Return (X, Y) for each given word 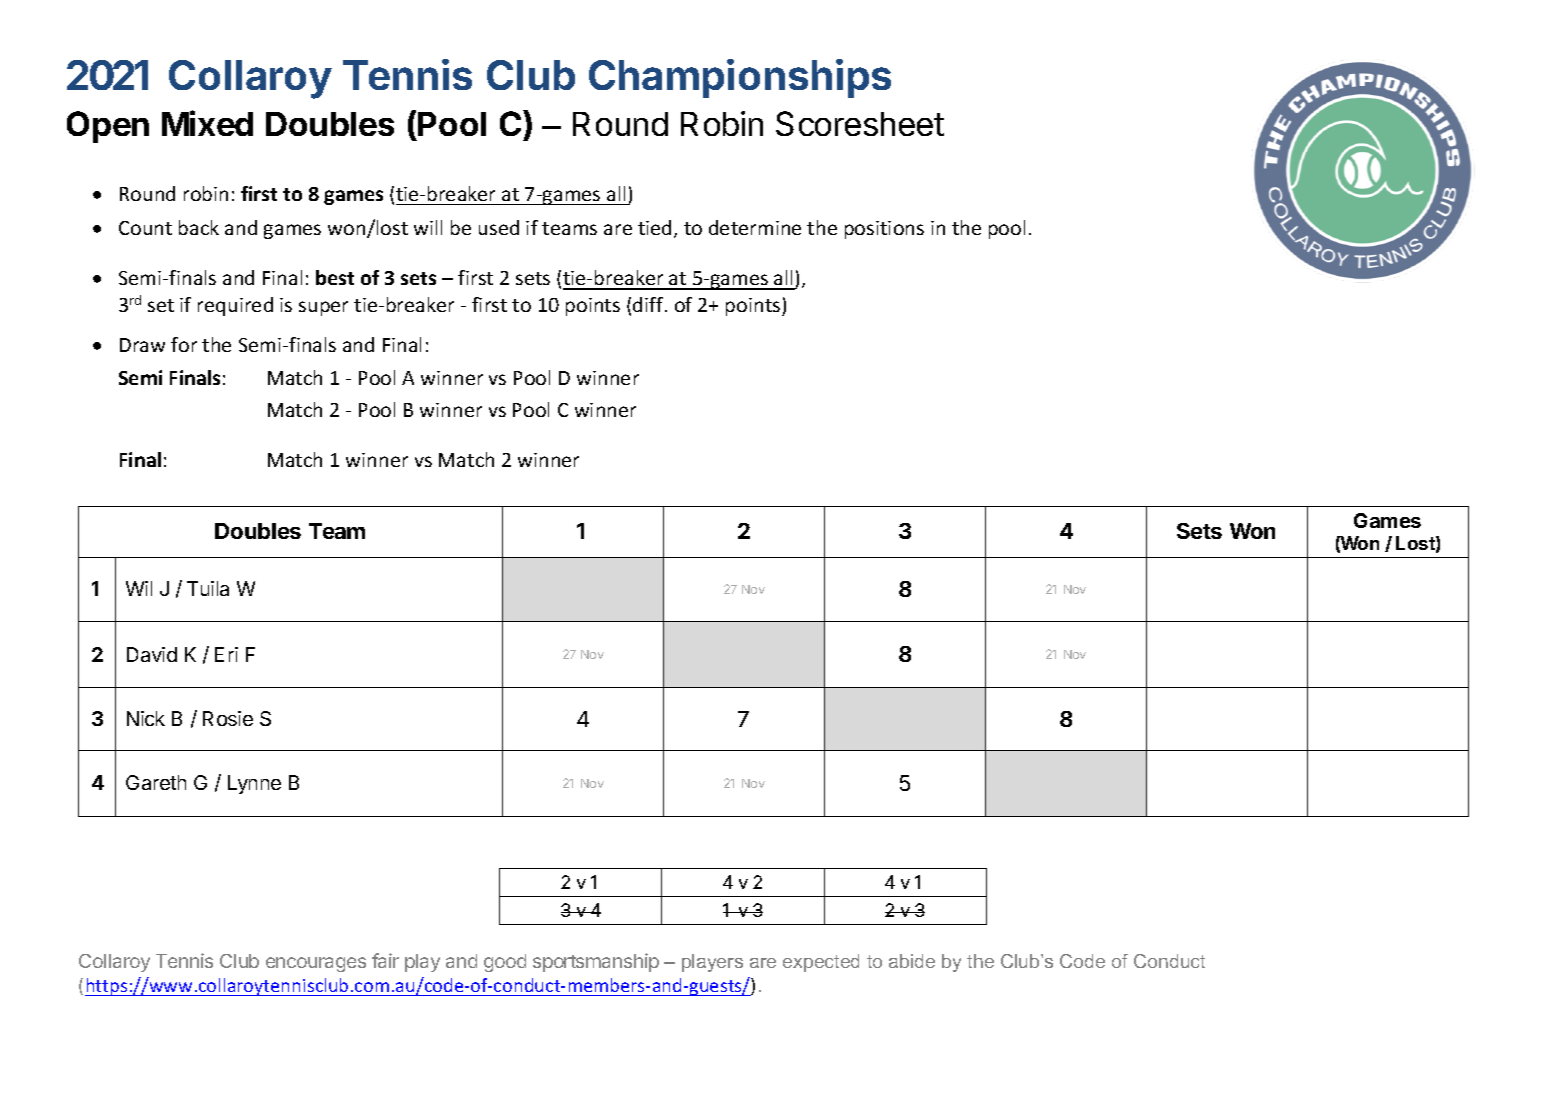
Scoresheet (860, 123)
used (499, 227)
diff (649, 304)
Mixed (207, 123)
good (505, 963)
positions (884, 230)
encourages (316, 964)
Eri (226, 654)
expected (821, 963)
